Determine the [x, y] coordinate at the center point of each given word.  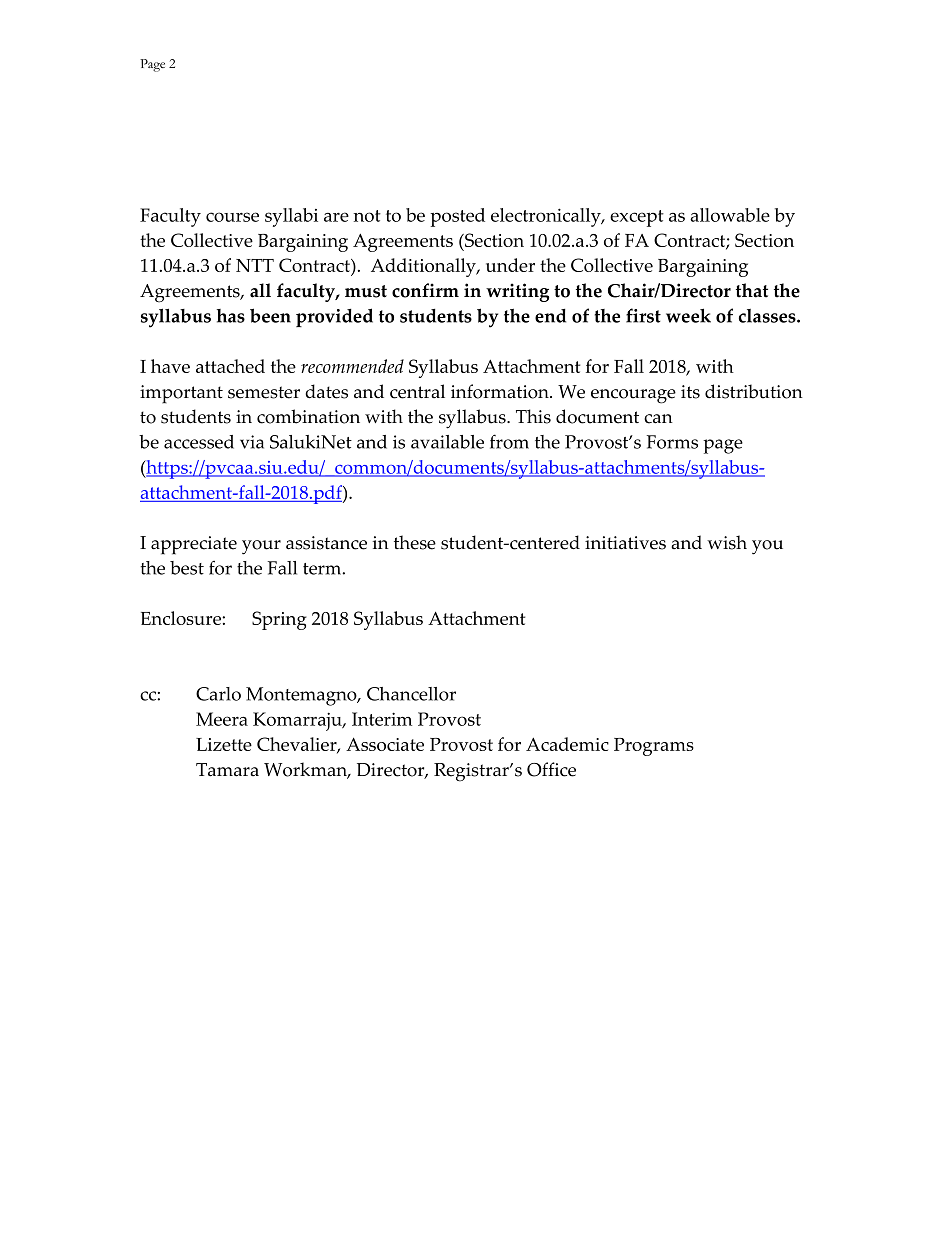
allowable [730, 215]
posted [457, 217]
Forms [672, 442]
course [232, 217]
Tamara [227, 770]
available [447, 442]
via [252, 442]
